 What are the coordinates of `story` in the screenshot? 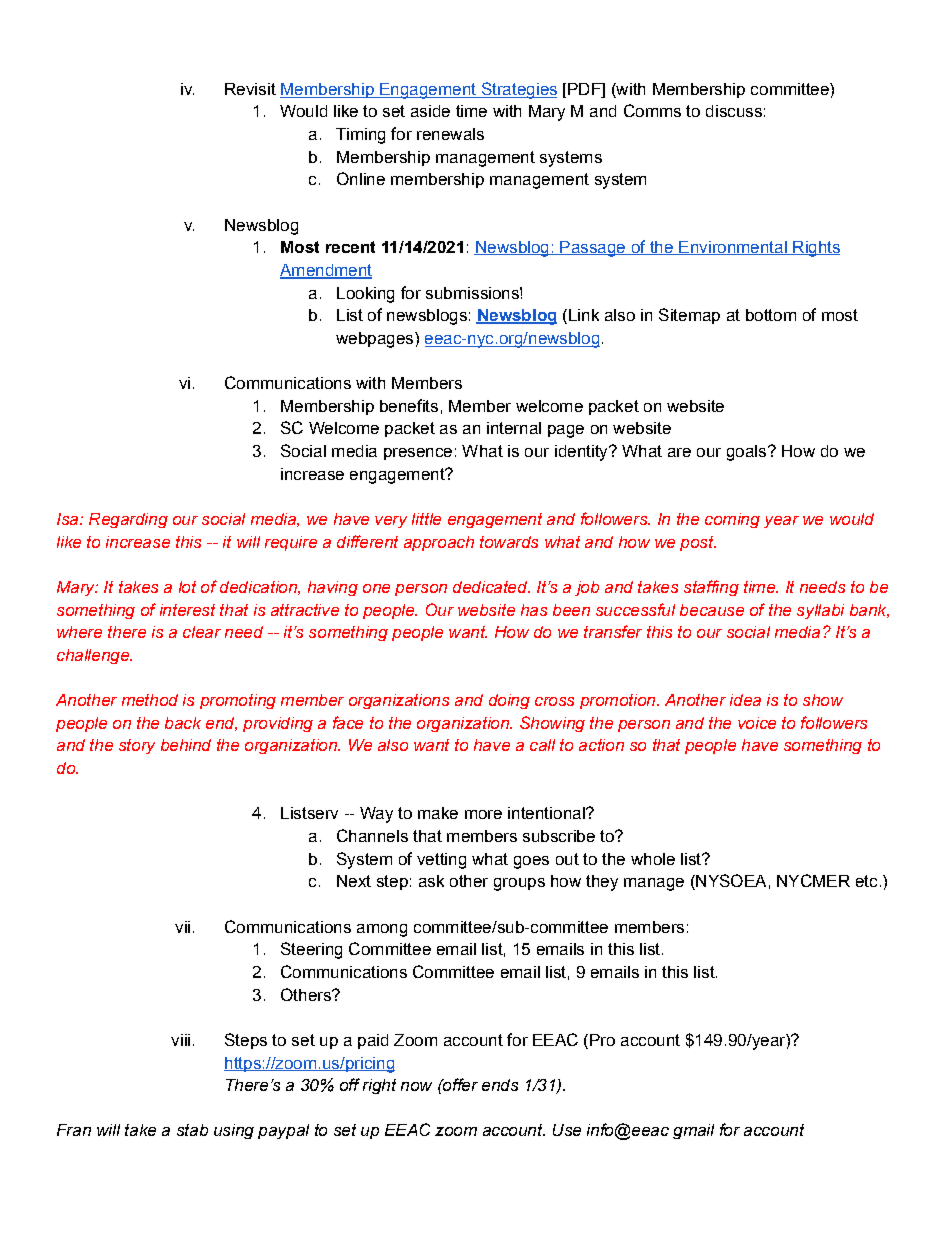 It's located at (137, 746).
